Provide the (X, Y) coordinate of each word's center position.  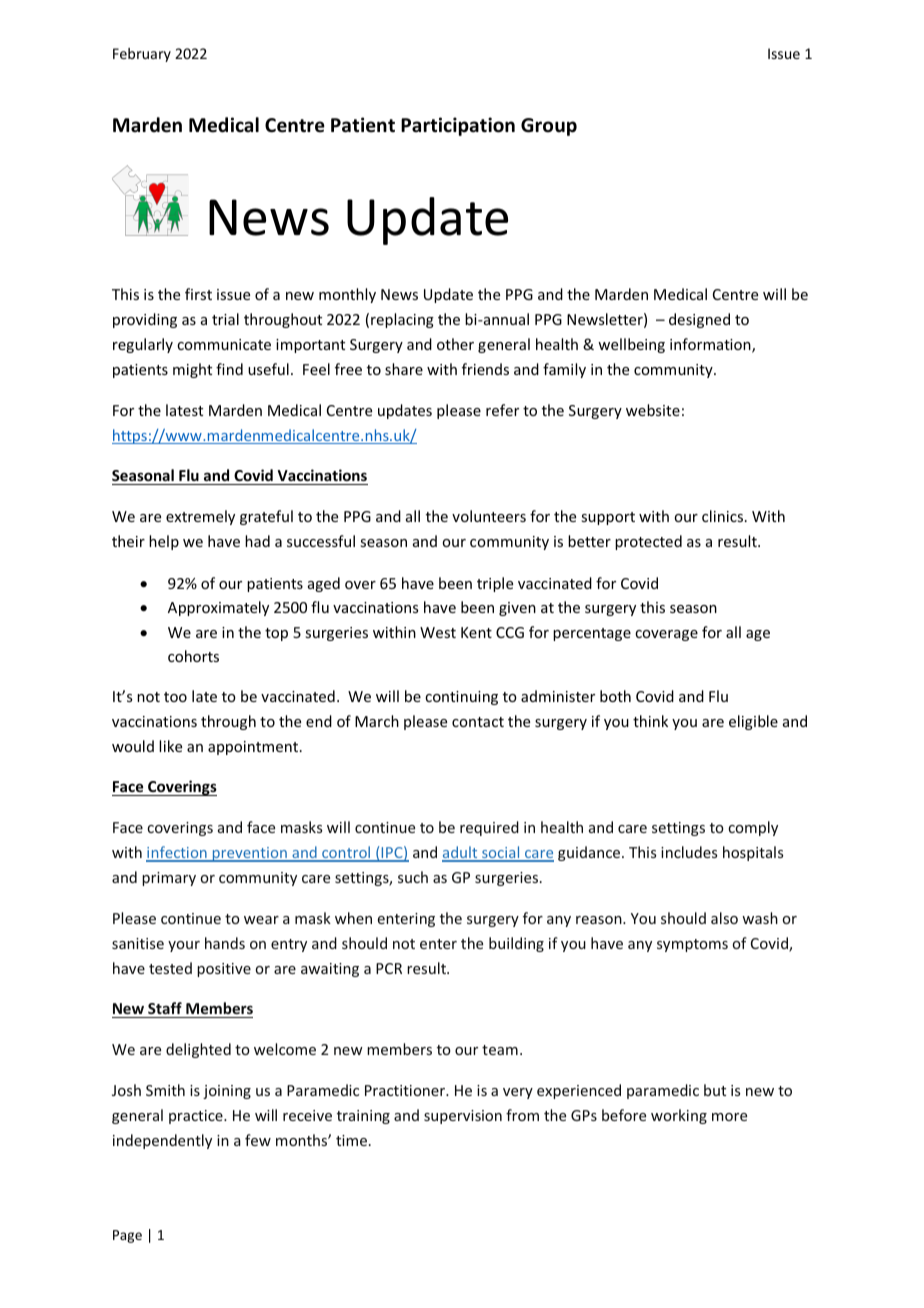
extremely (200, 517)
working (679, 1116)
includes (689, 852)
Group (549, 127)
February (142, 55)
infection (177, 853)
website (653, 410)
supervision (463, 1117)
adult (461, 853)
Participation (458, 126)
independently (162, 1141)
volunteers (489, 516)
